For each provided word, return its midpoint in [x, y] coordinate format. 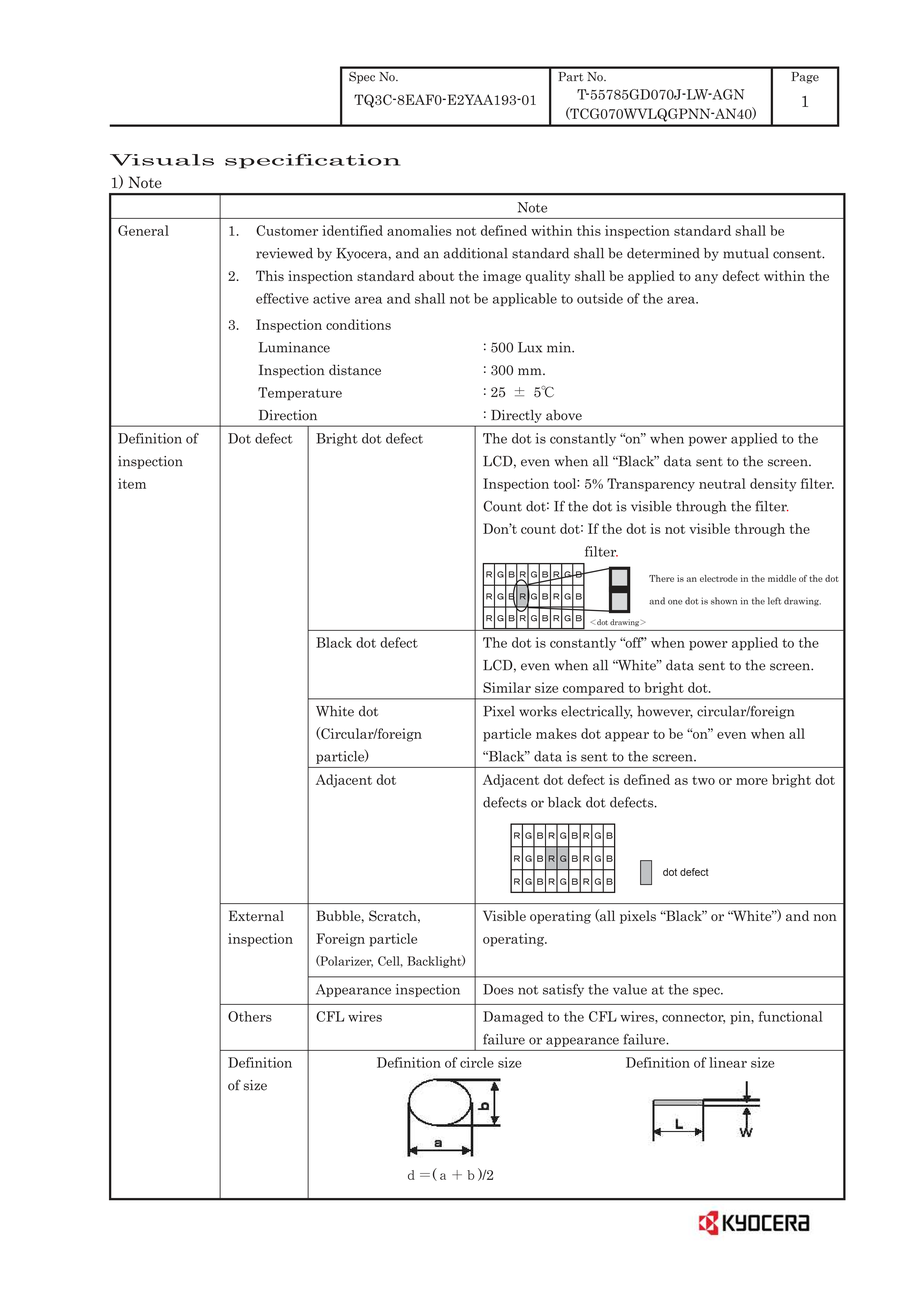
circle [477, 1062]
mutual [746, 253]
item [132, 483]
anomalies [419, 230]
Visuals [162, 160]
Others [250, 1016]
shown [724, 601]
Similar [507, 687]
